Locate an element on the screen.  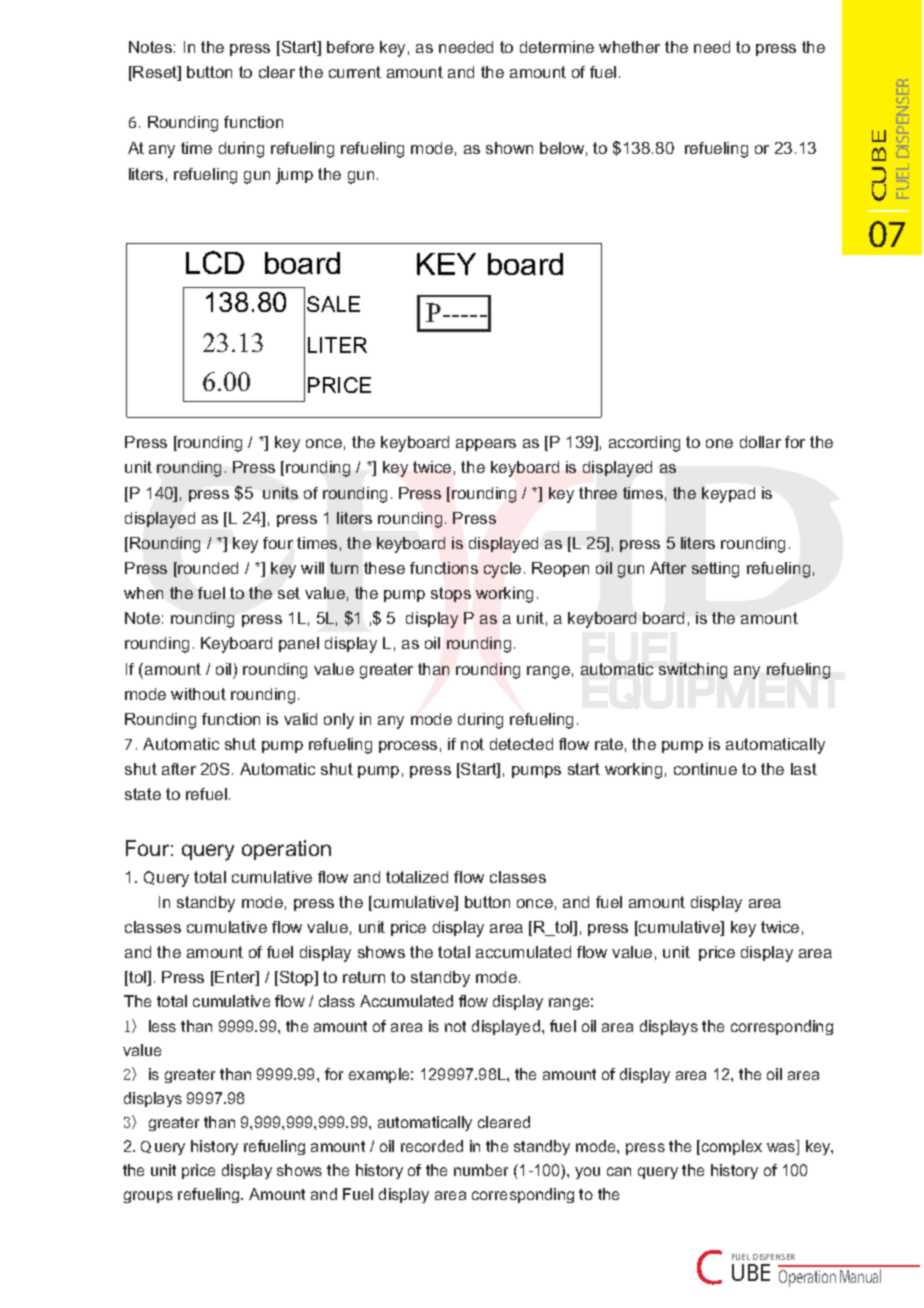
one is located at coordinates (719, 443).
